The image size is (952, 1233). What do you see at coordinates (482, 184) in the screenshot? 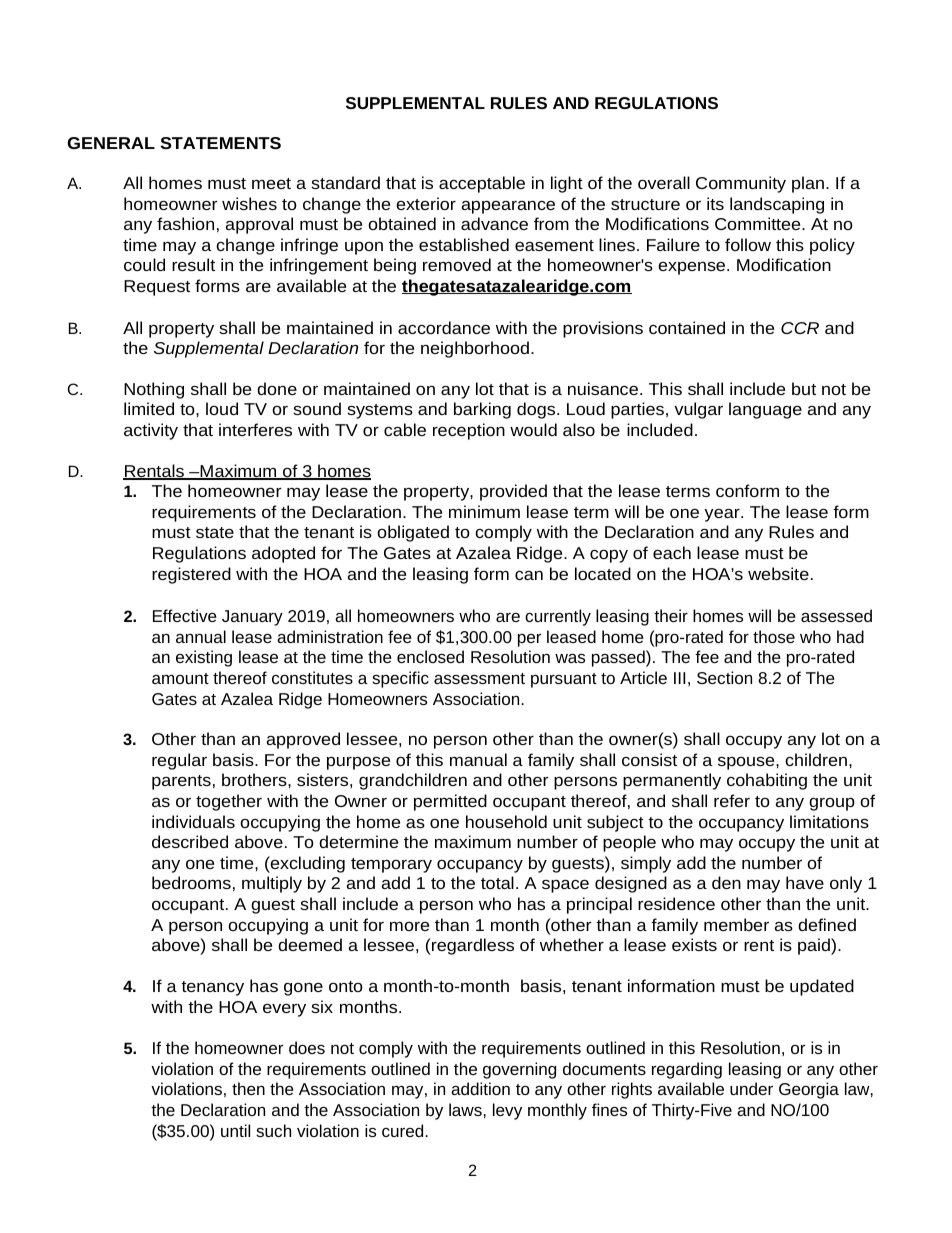
I see `acceptable` at bounding box center [482, 184].
